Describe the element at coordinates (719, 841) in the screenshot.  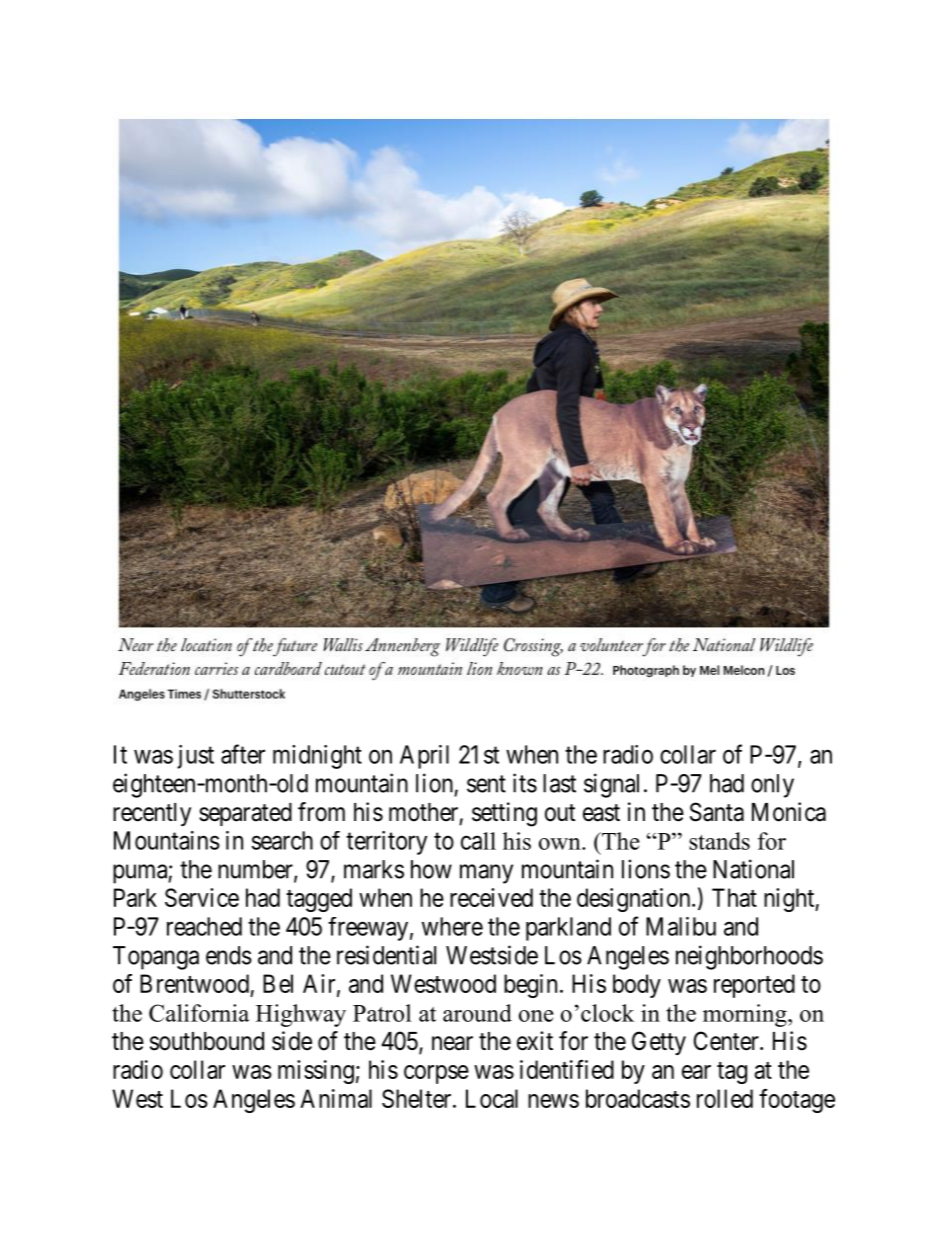
I see `stands` at that location.
